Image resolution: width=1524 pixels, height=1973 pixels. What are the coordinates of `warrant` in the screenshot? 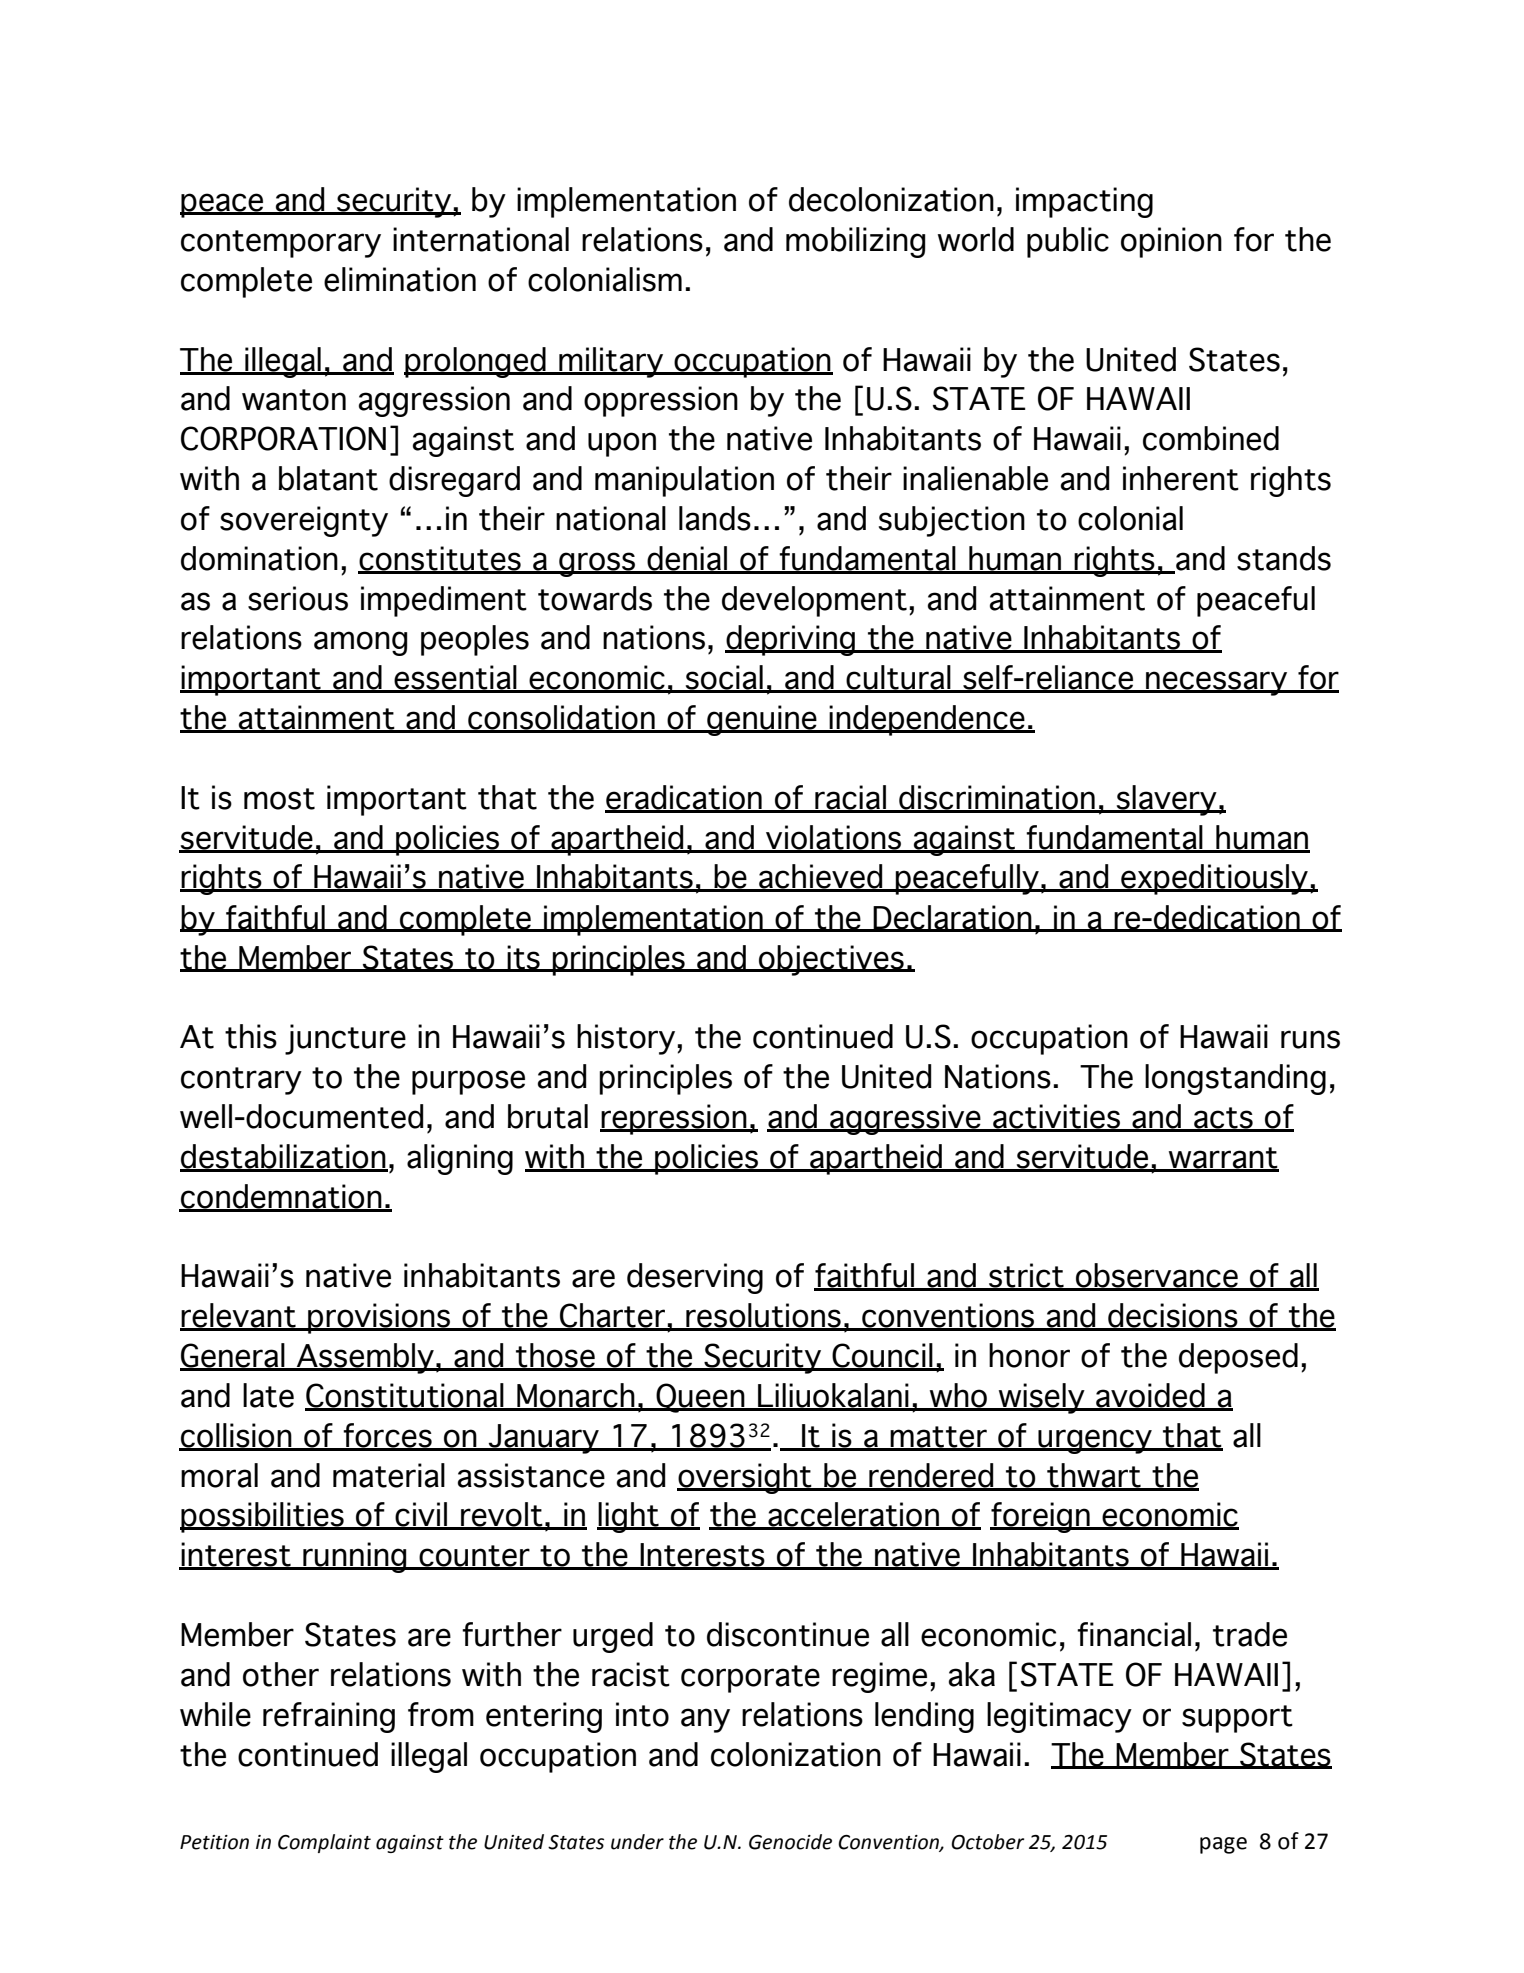 It's located at (1223, 1159).
